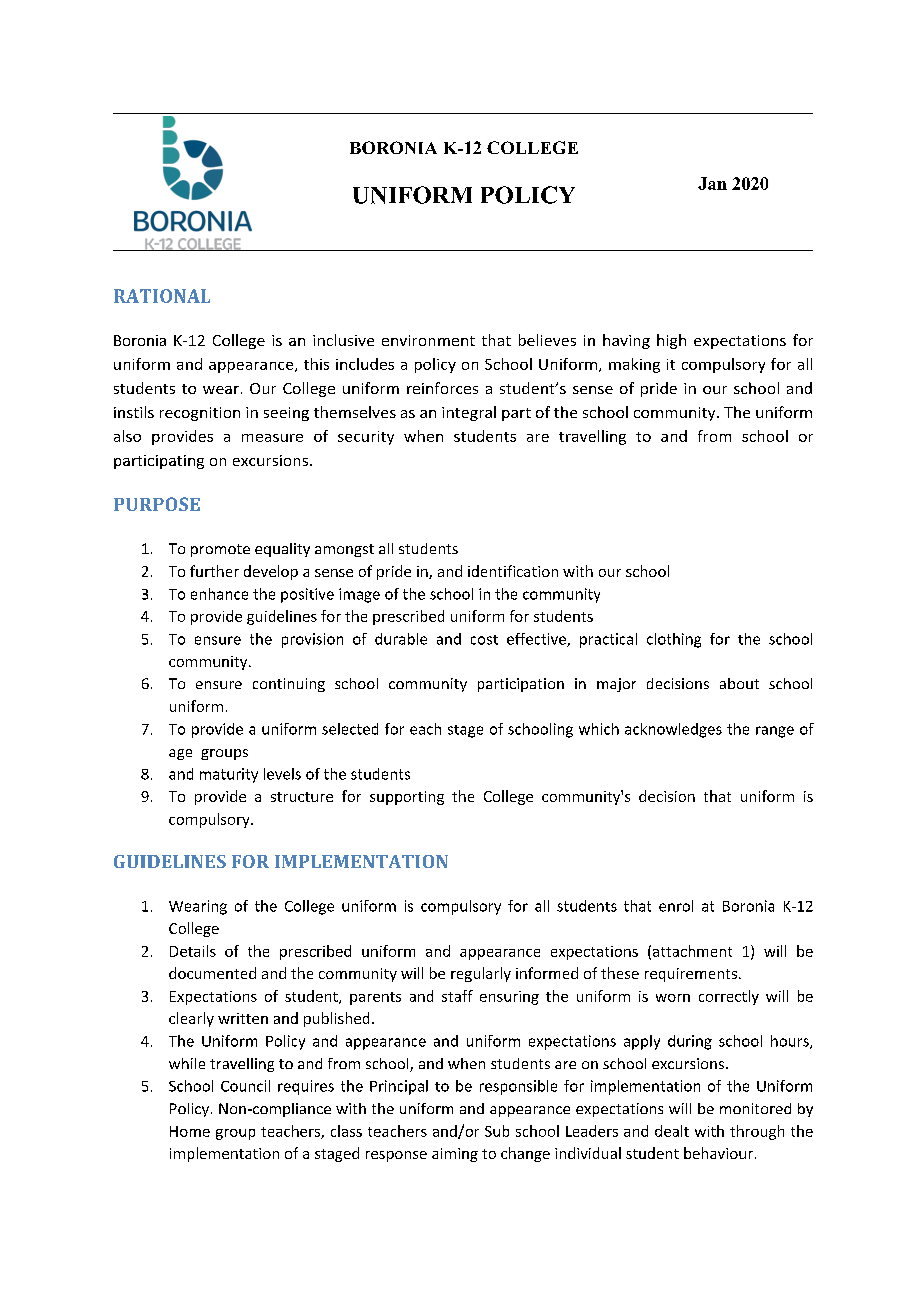  What do you see at coordinates (200, 414) in the screenshot?
I see `recognition` at bounding box center [200, 414].
